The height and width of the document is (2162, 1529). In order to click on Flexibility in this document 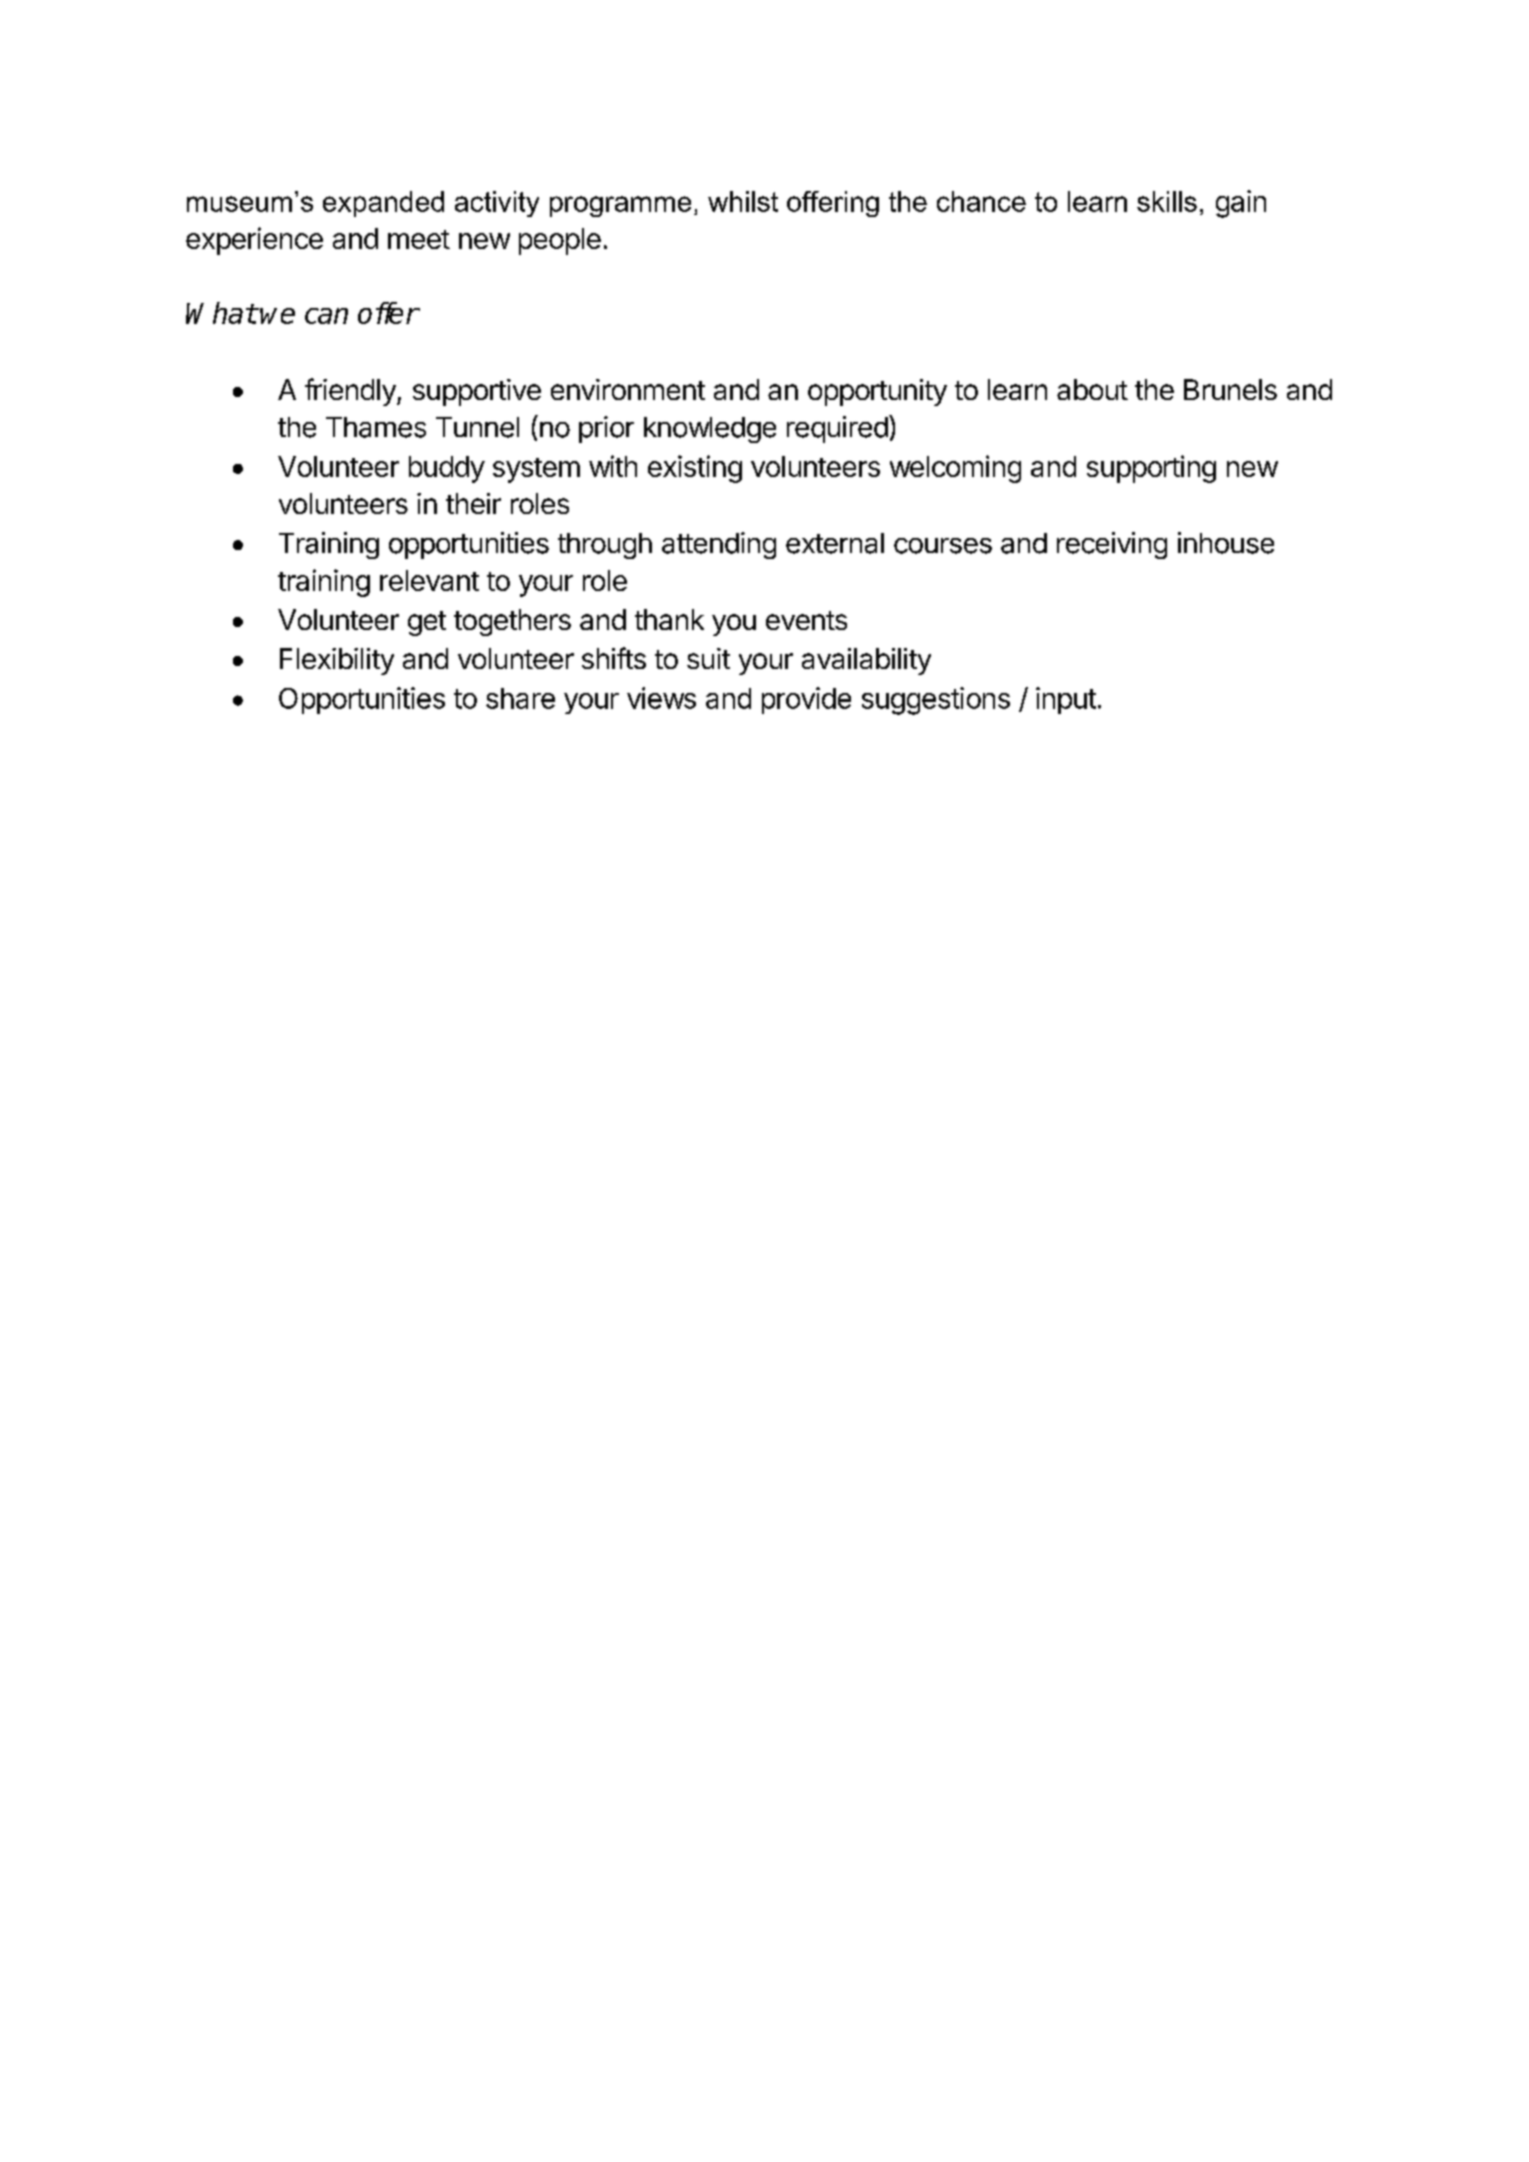, I will do `click(337, 661)`.
